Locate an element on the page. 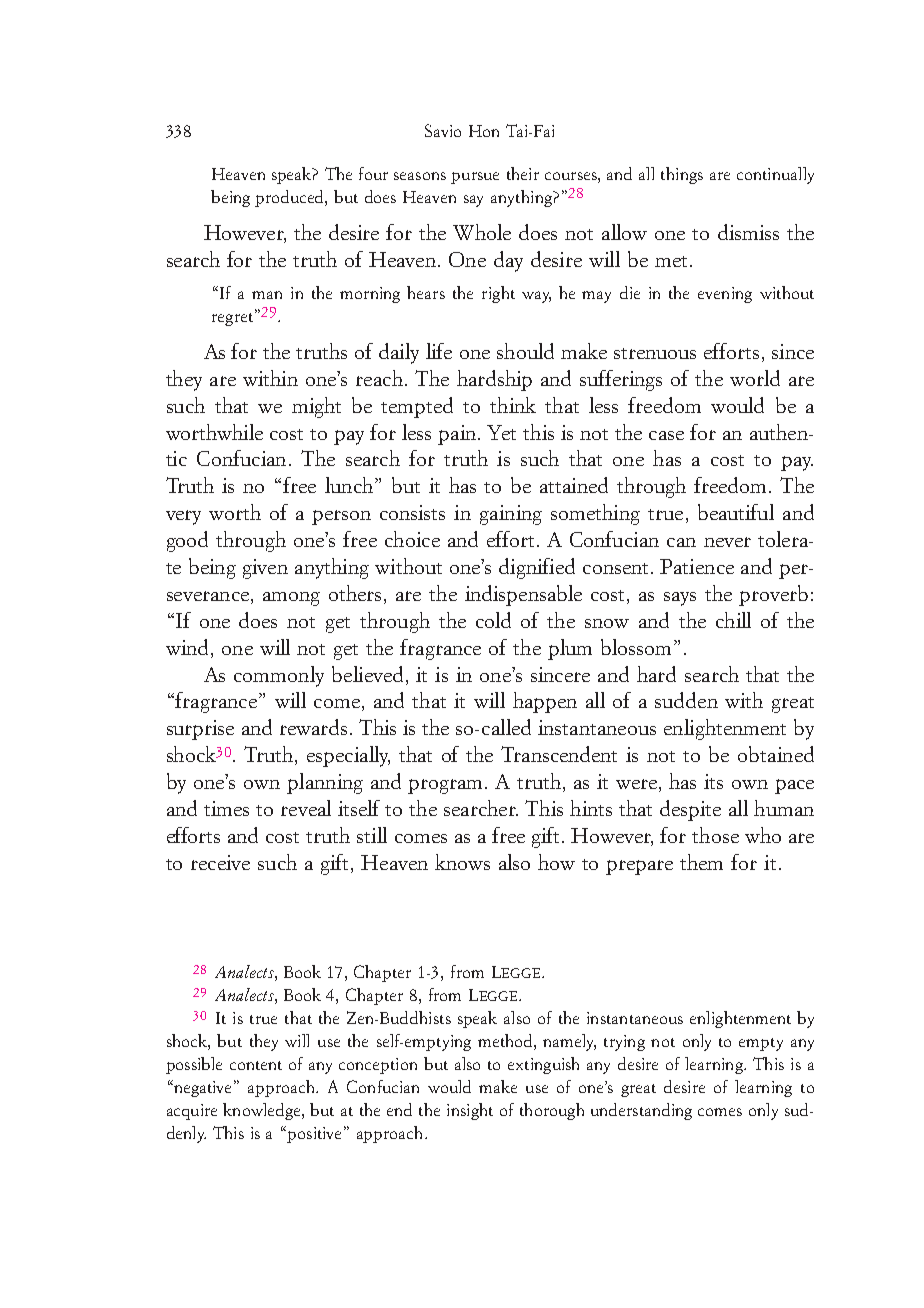 The height and width of the document is (1308, 924). beautiful is located at coordinates (736, 512).
